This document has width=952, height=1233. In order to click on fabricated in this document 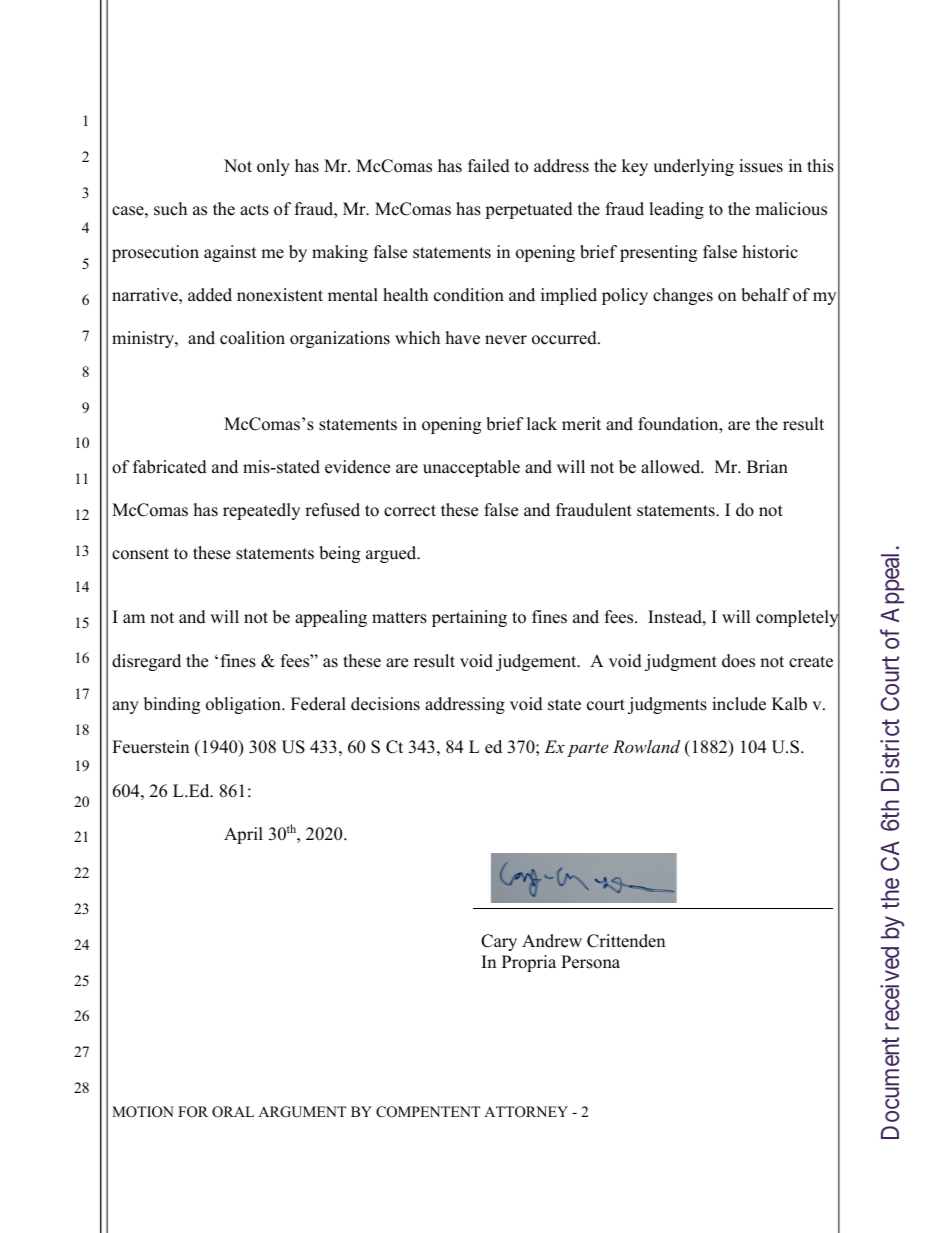, I will do `click(170, 467)`.
